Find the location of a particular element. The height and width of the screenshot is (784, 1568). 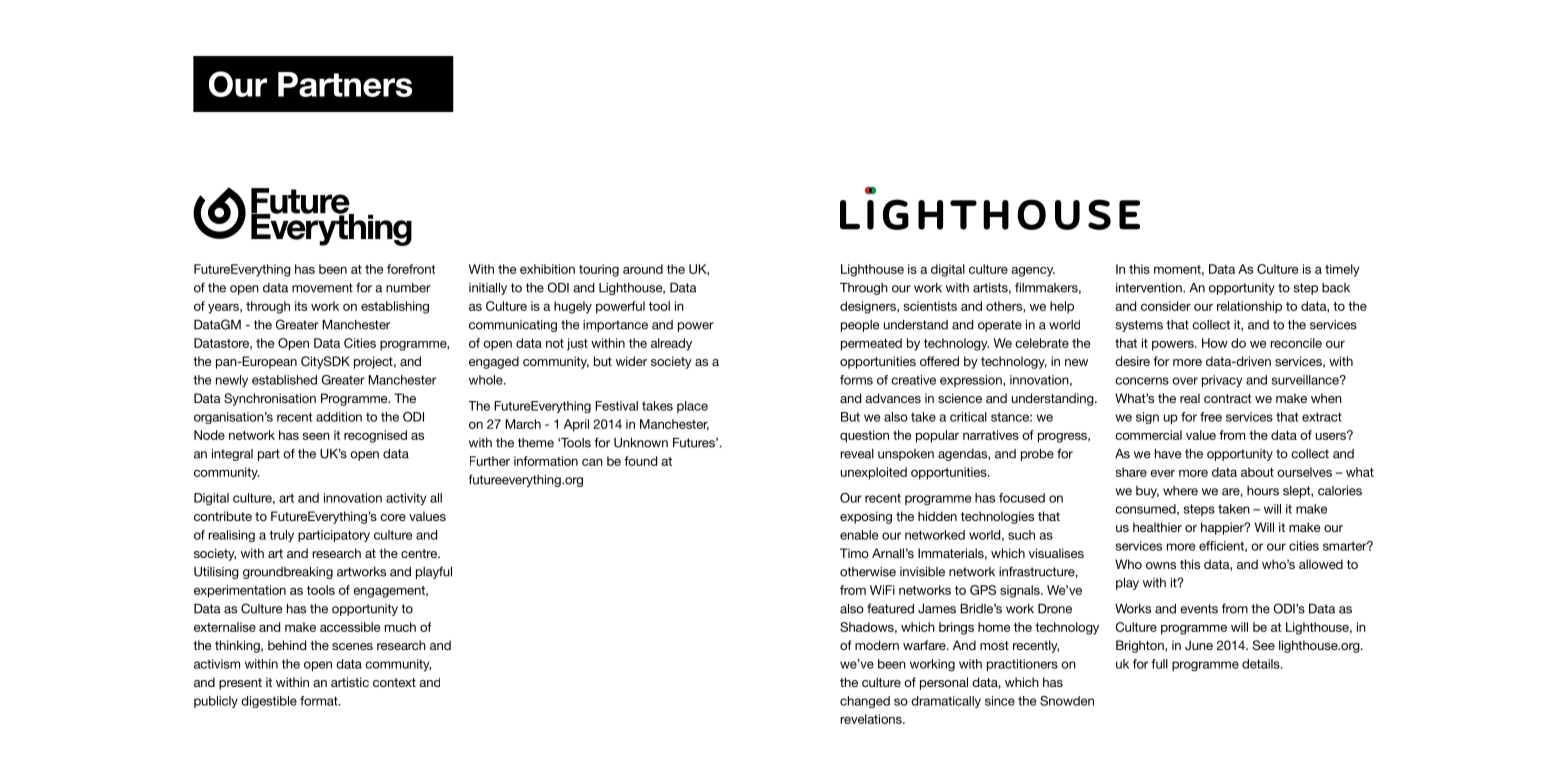

groundbreaking is located at coordinates (288, 573).
